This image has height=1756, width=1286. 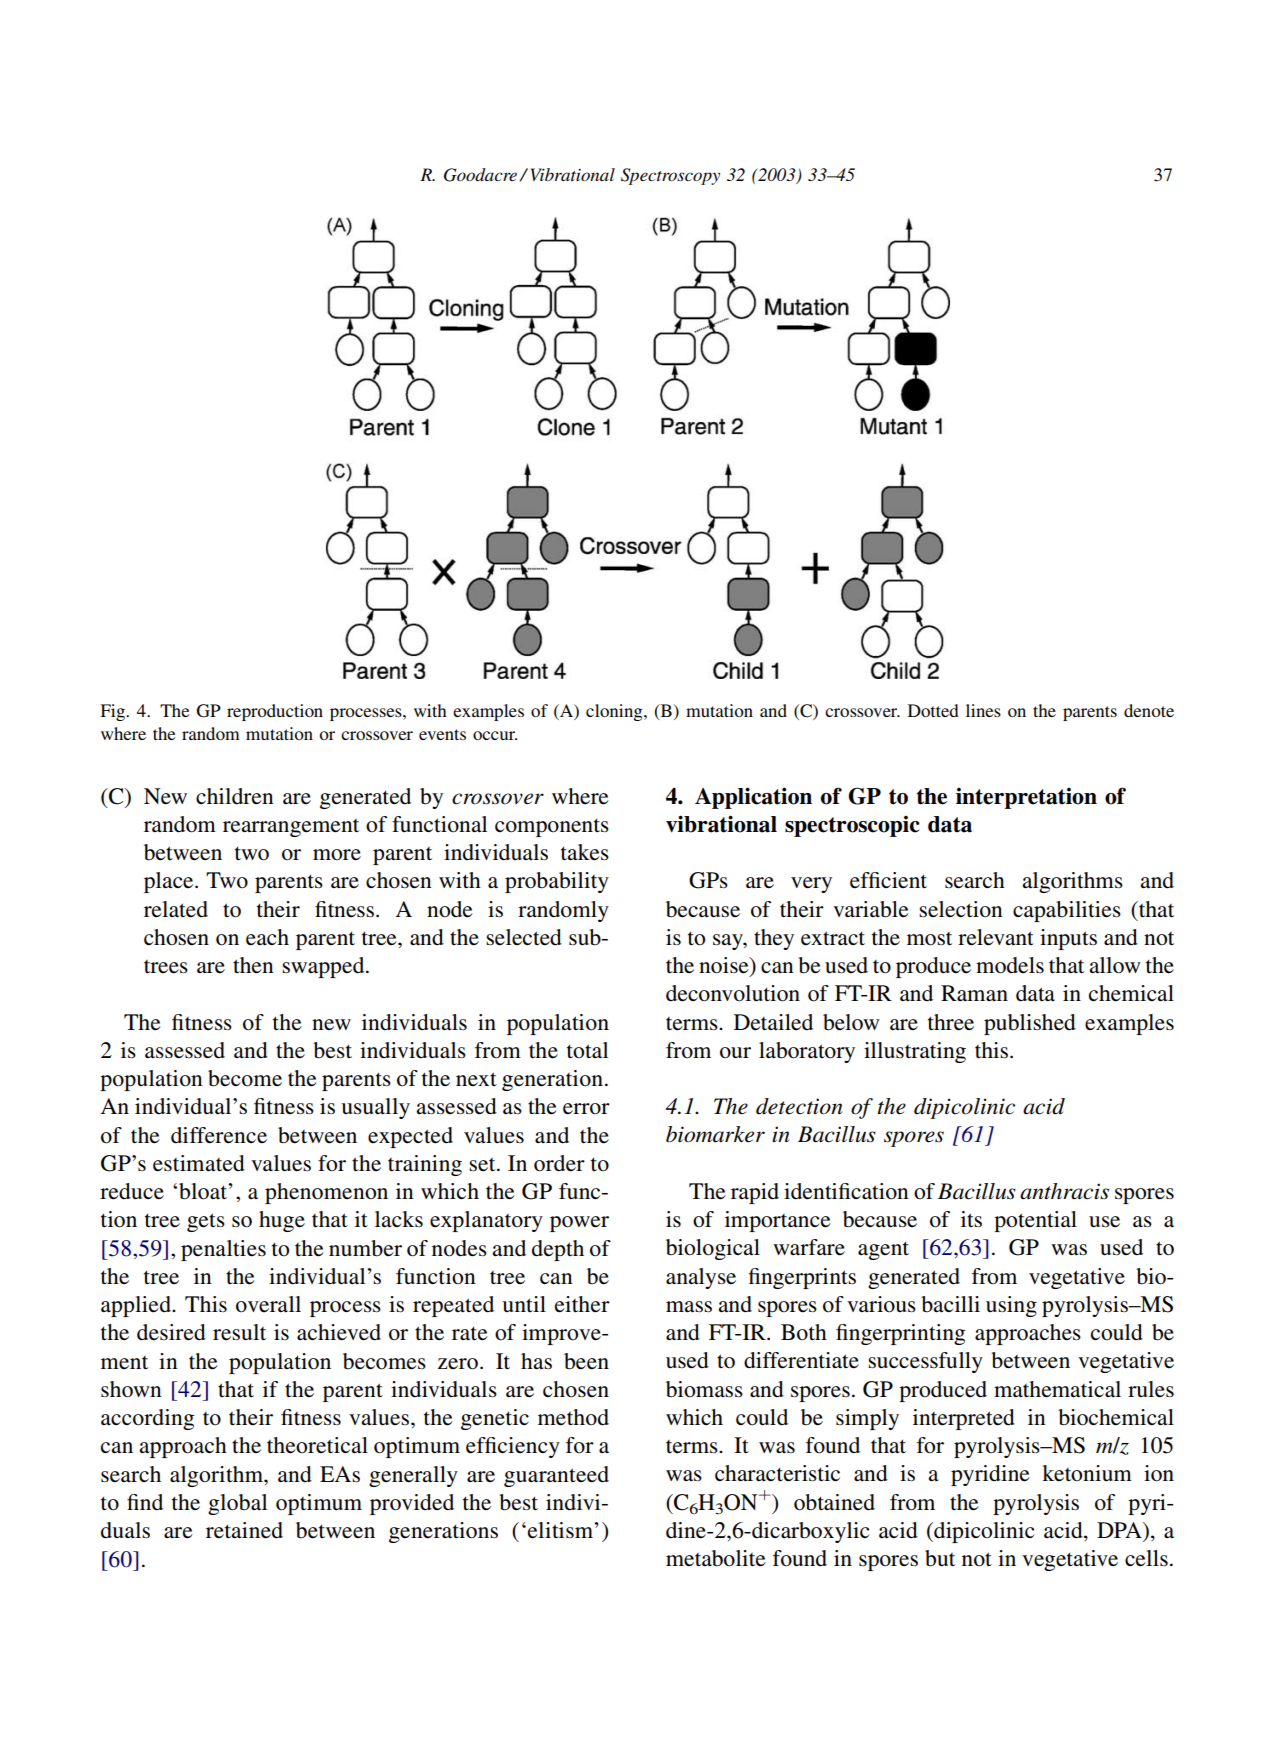 I want to click on potential, so click(x=1035, y=1221).
